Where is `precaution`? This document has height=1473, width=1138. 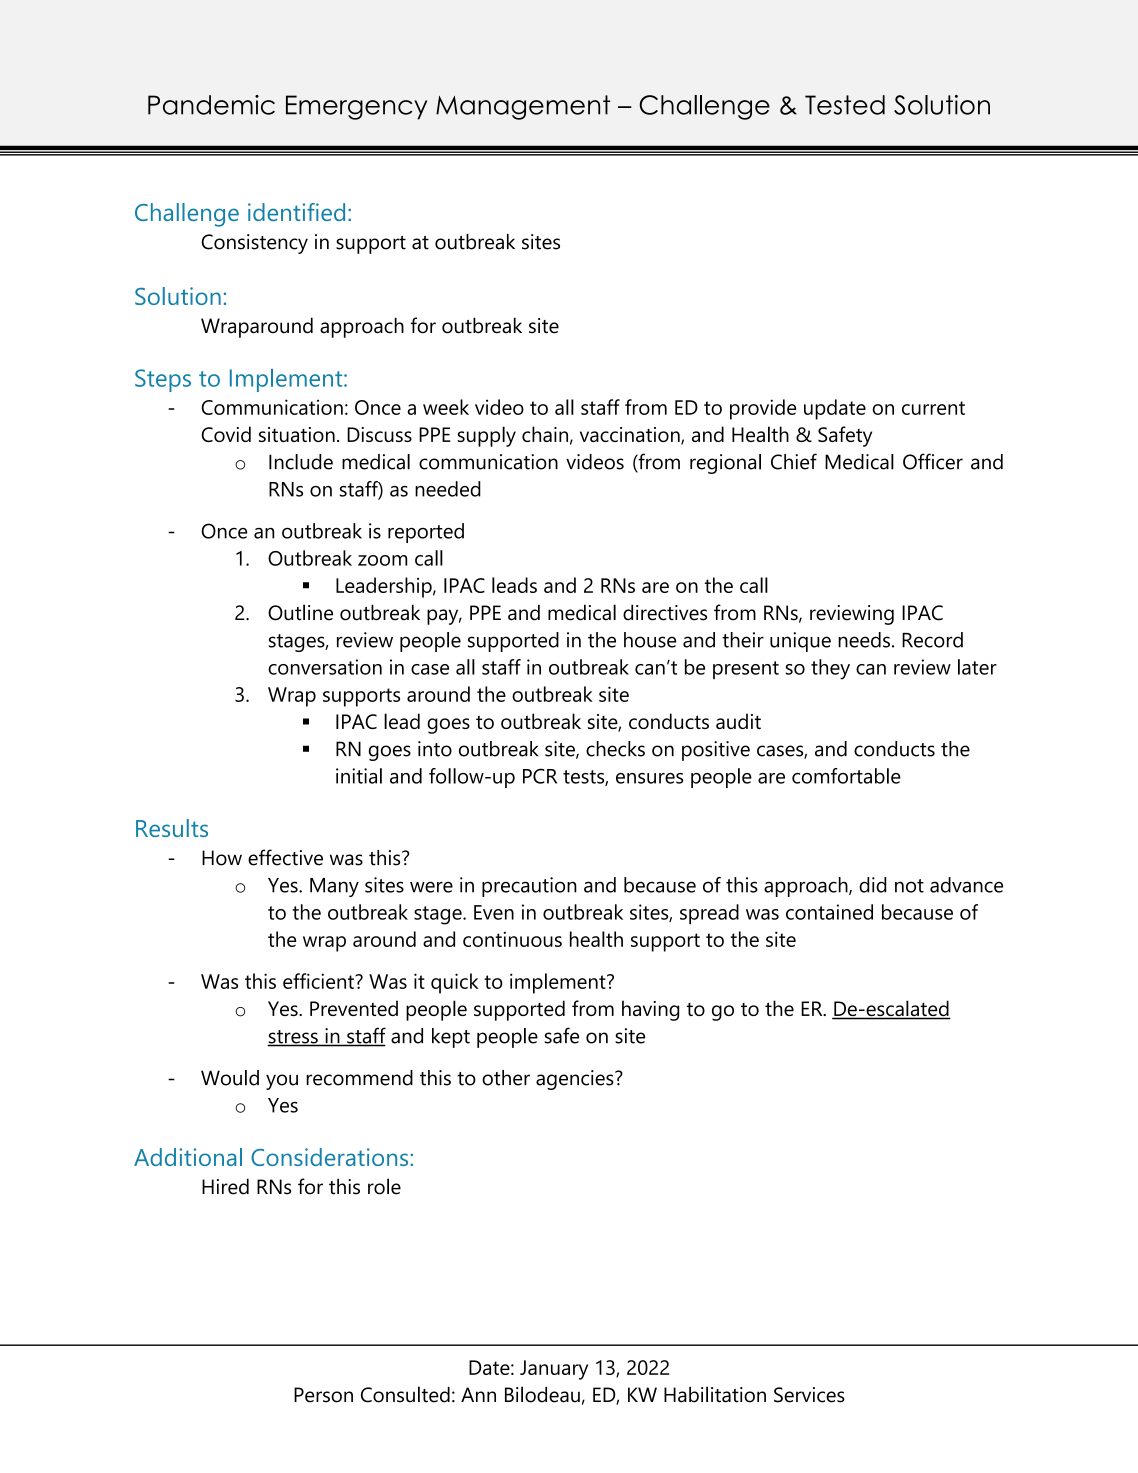 precaution is located at coordinates (529, 887).
